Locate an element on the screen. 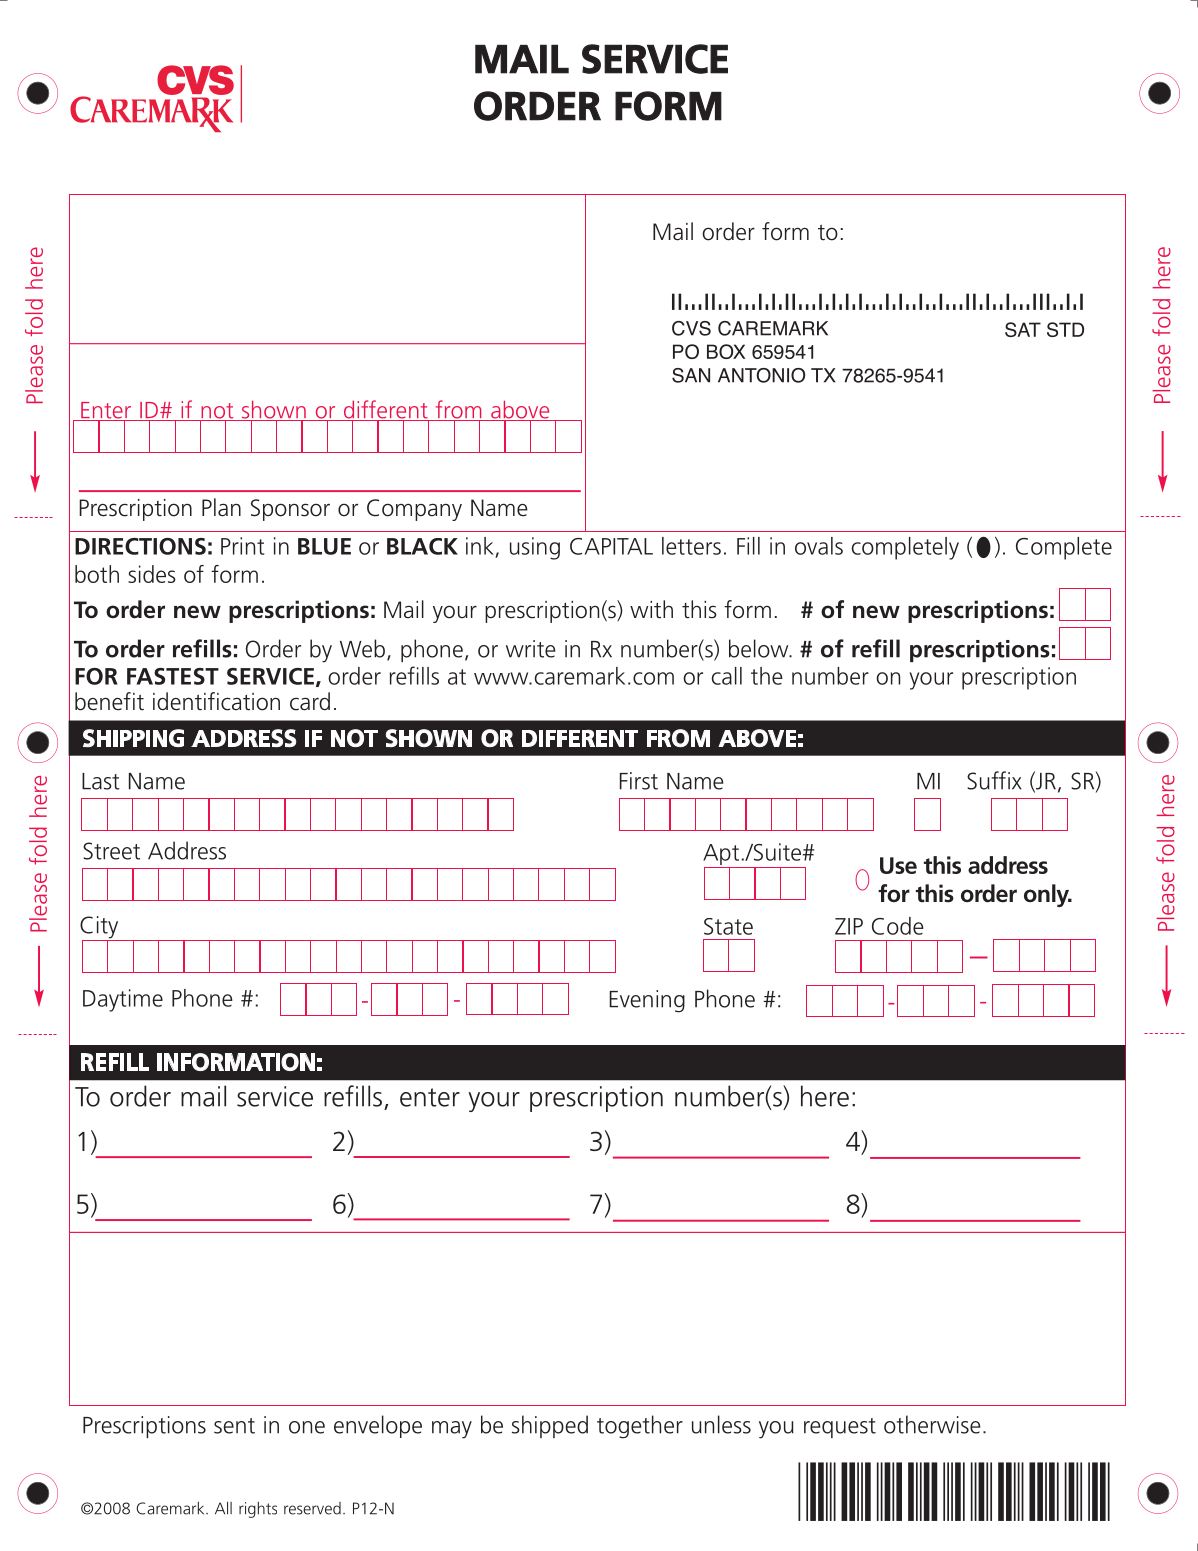 This screenshot has width=1198, height=1551. shipped is located at coordinates (550, 1426).
